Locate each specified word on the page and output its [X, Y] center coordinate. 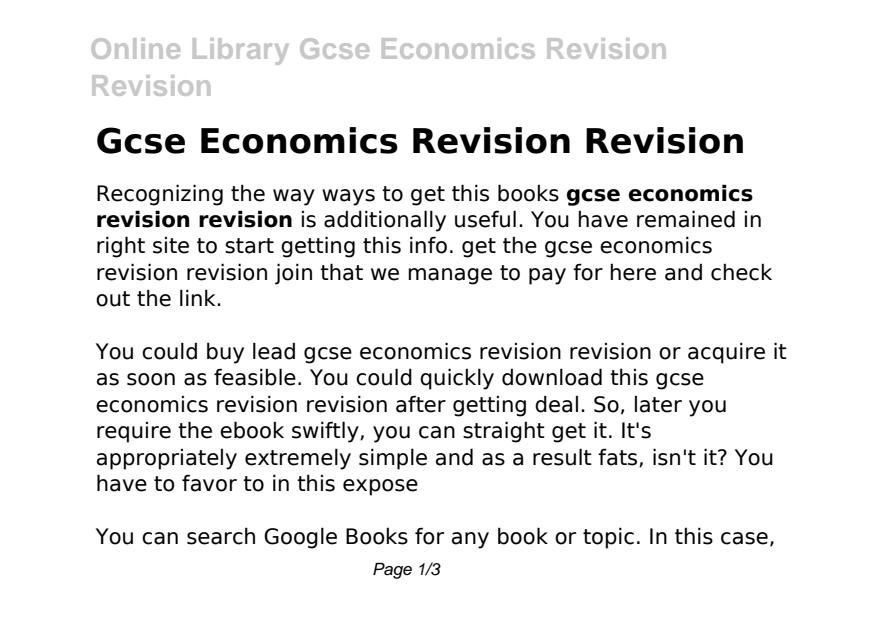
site [171, 245]
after [421, 404]
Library [241, 51]
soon [151, 379]
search [221, 536]
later [658, 404]
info [428, 245]
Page [392, 571]
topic [608, 538]
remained [686, 219]
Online [135, 48]
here [633, 272]
